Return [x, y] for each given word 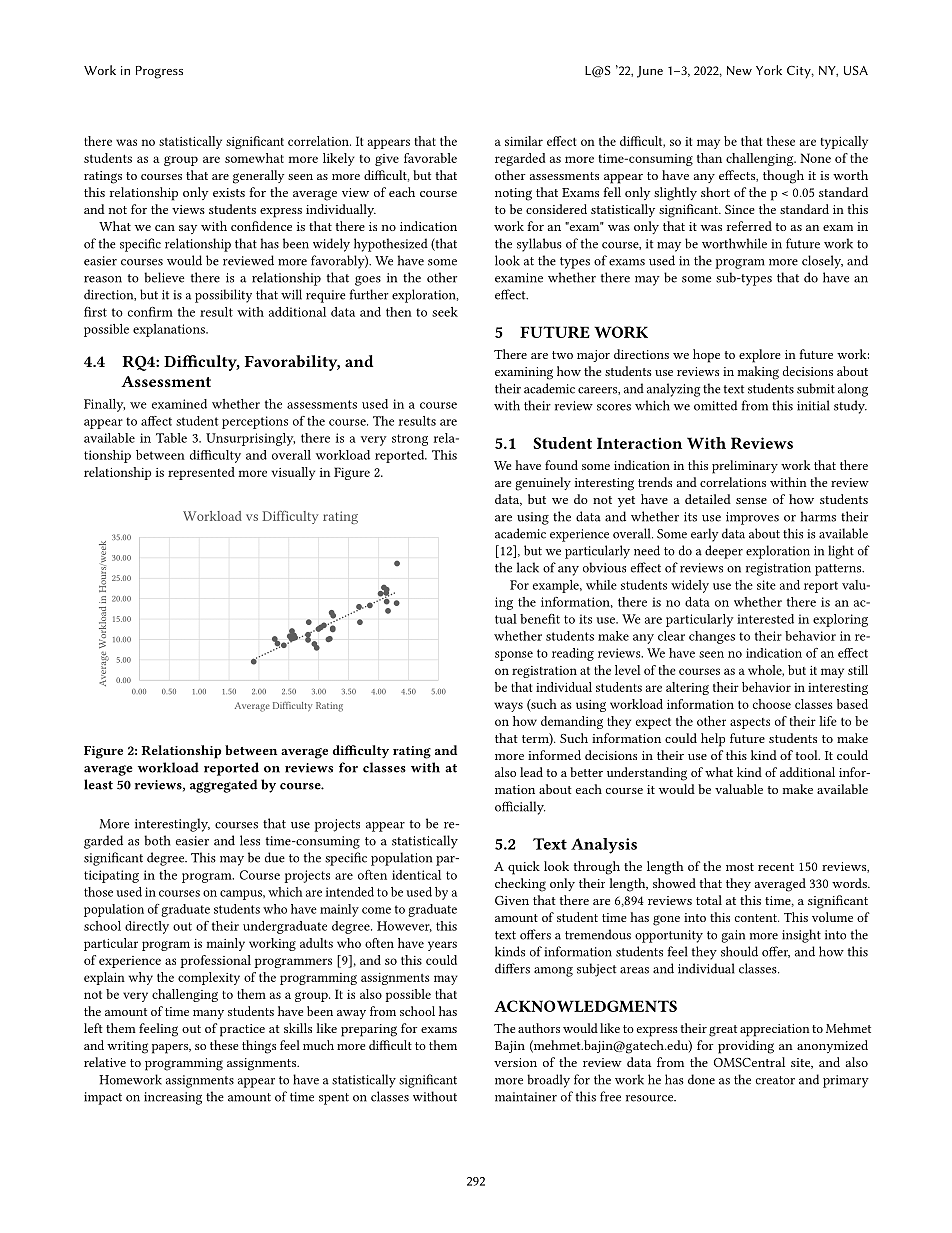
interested [765, 619]
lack [528, 567]
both [157, 840]
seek [445, 312]
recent [776, 867]
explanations [170, 330]
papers [171, 1049]
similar [524, 141]
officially [520, 808]
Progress [159, 72]
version [515, 1062]
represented [201, 473]
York [769, 70]
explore [760, 356]
